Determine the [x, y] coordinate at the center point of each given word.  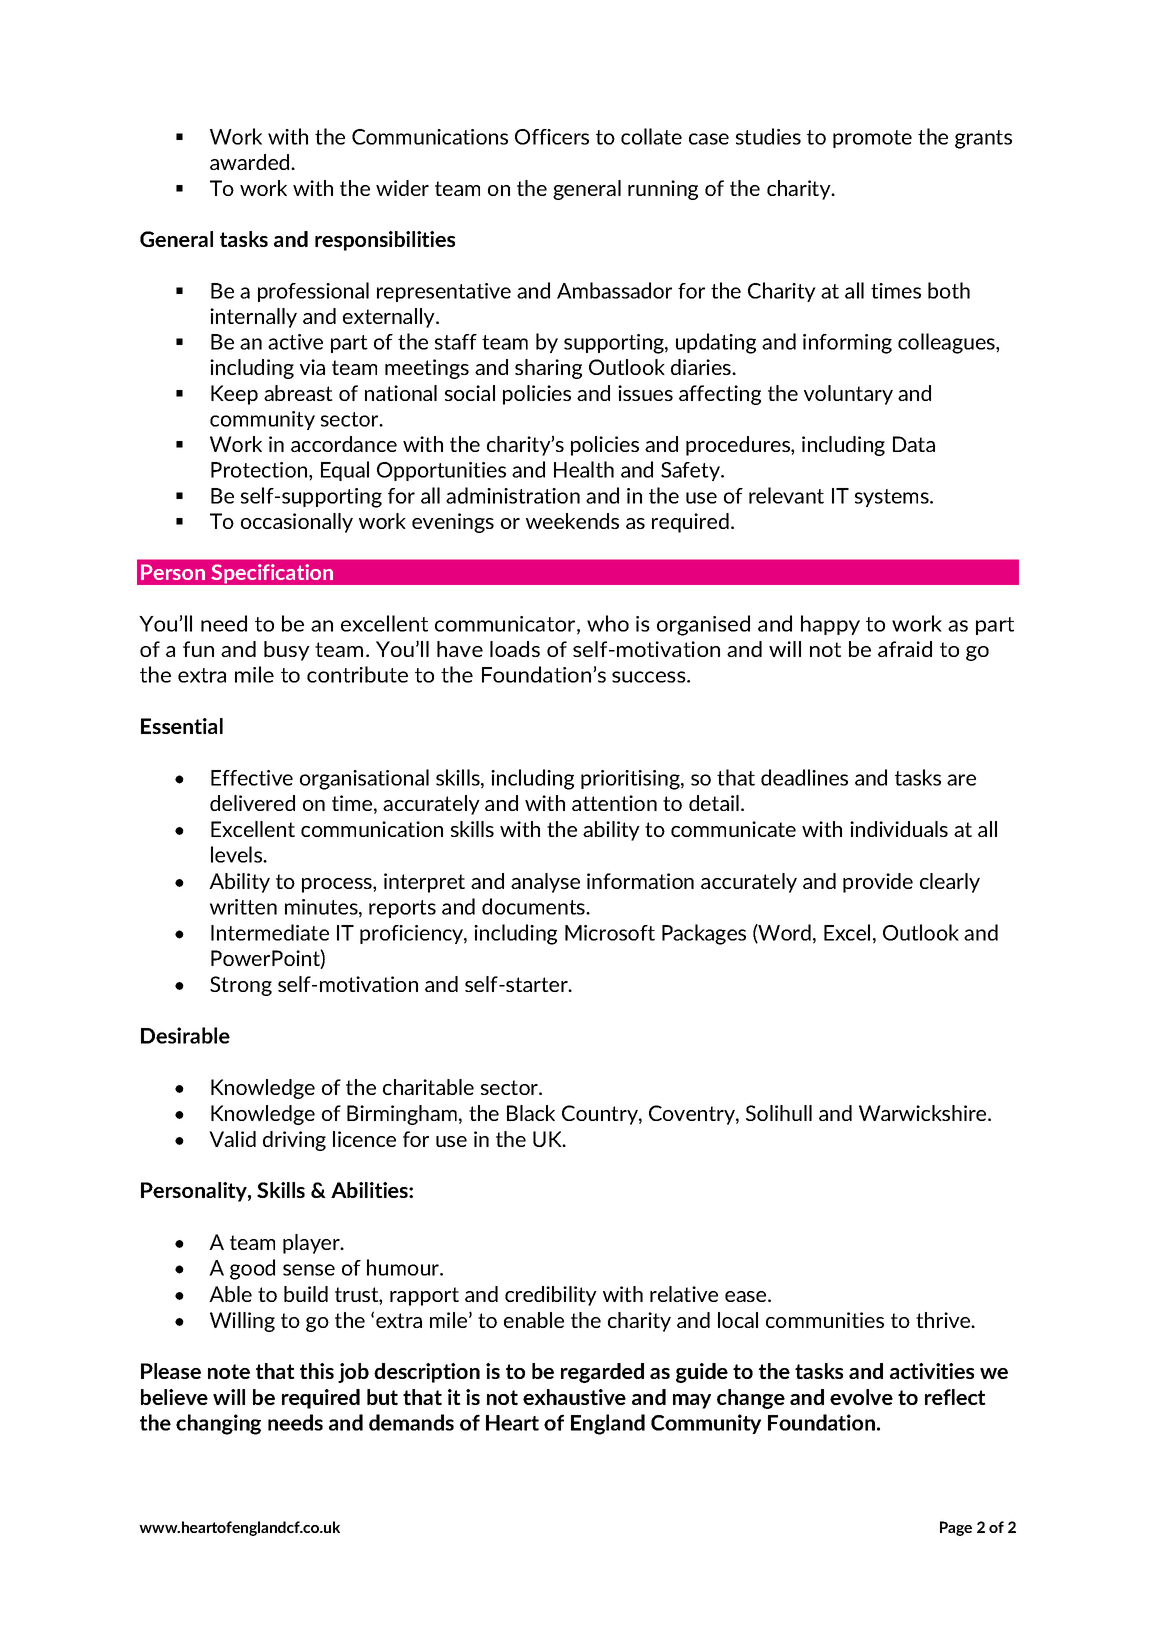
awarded [251, 162]
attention [614, 803]
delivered [252, 803]
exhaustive [574, 1397]
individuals [899, 829]
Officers [552, 137]
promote [872, 139]
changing [218, 1424]
